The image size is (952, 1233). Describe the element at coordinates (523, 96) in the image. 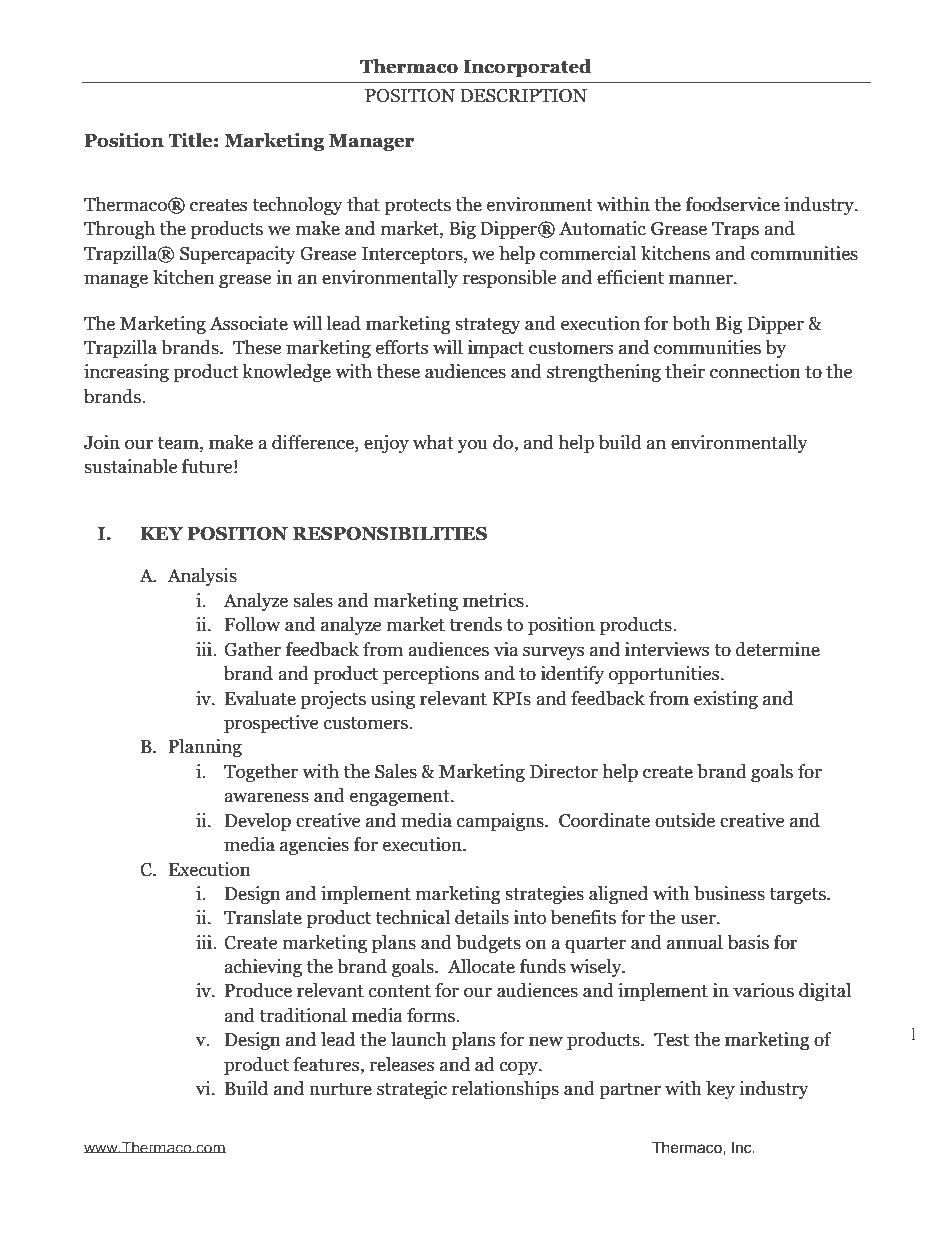

I see `DESCRIPTION` at that location.
